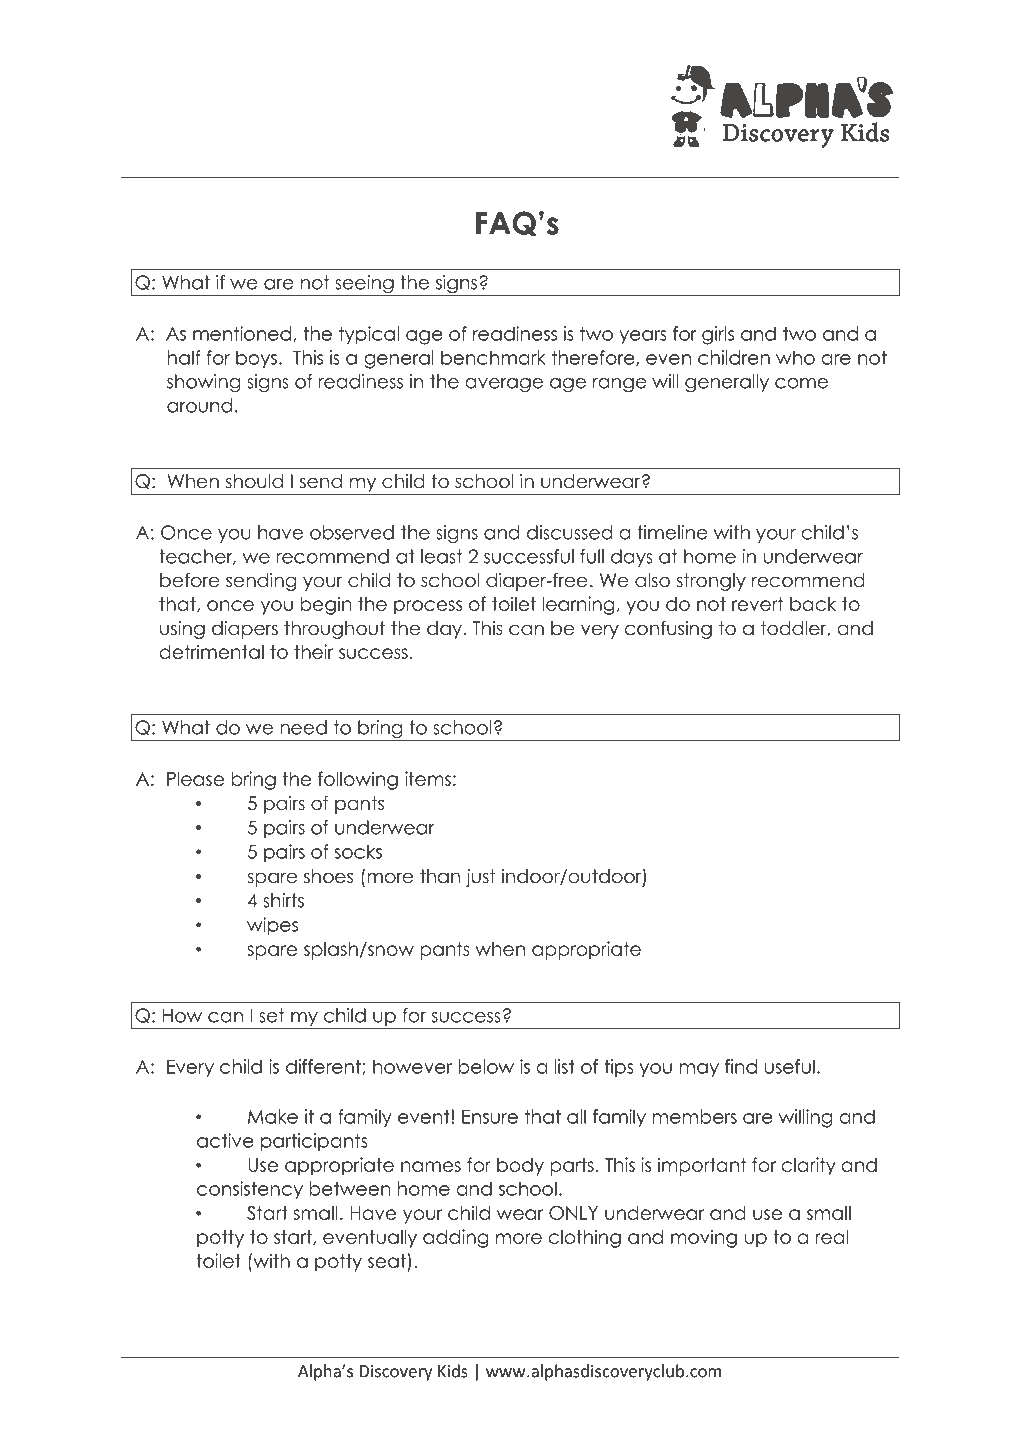 This screenshot has height=1443, width=1020. Describe the element at coordinates (387, 1261) in the screenshot. I see `seat` at that location.
